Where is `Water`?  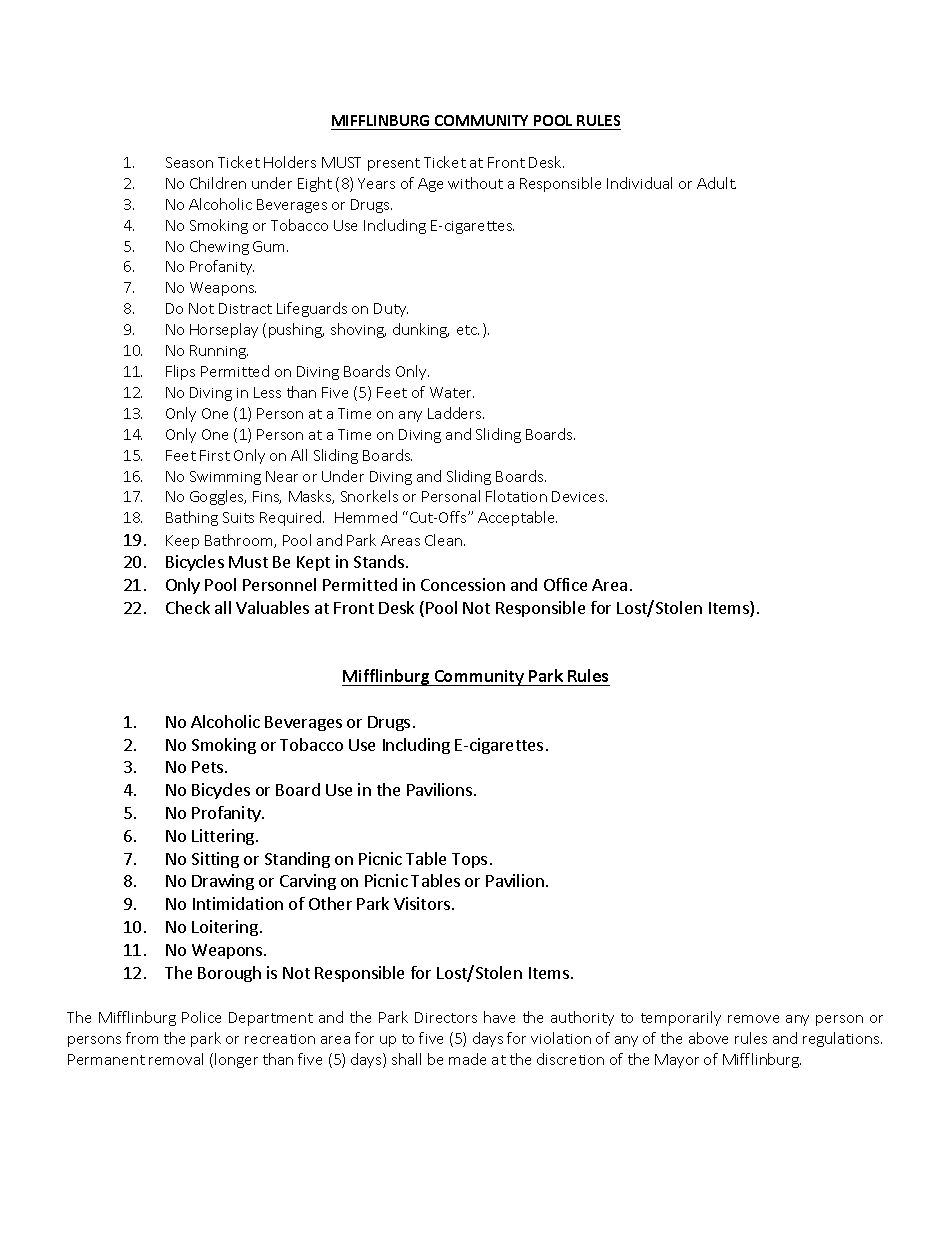
Water is located at coordinates (452, 392).
